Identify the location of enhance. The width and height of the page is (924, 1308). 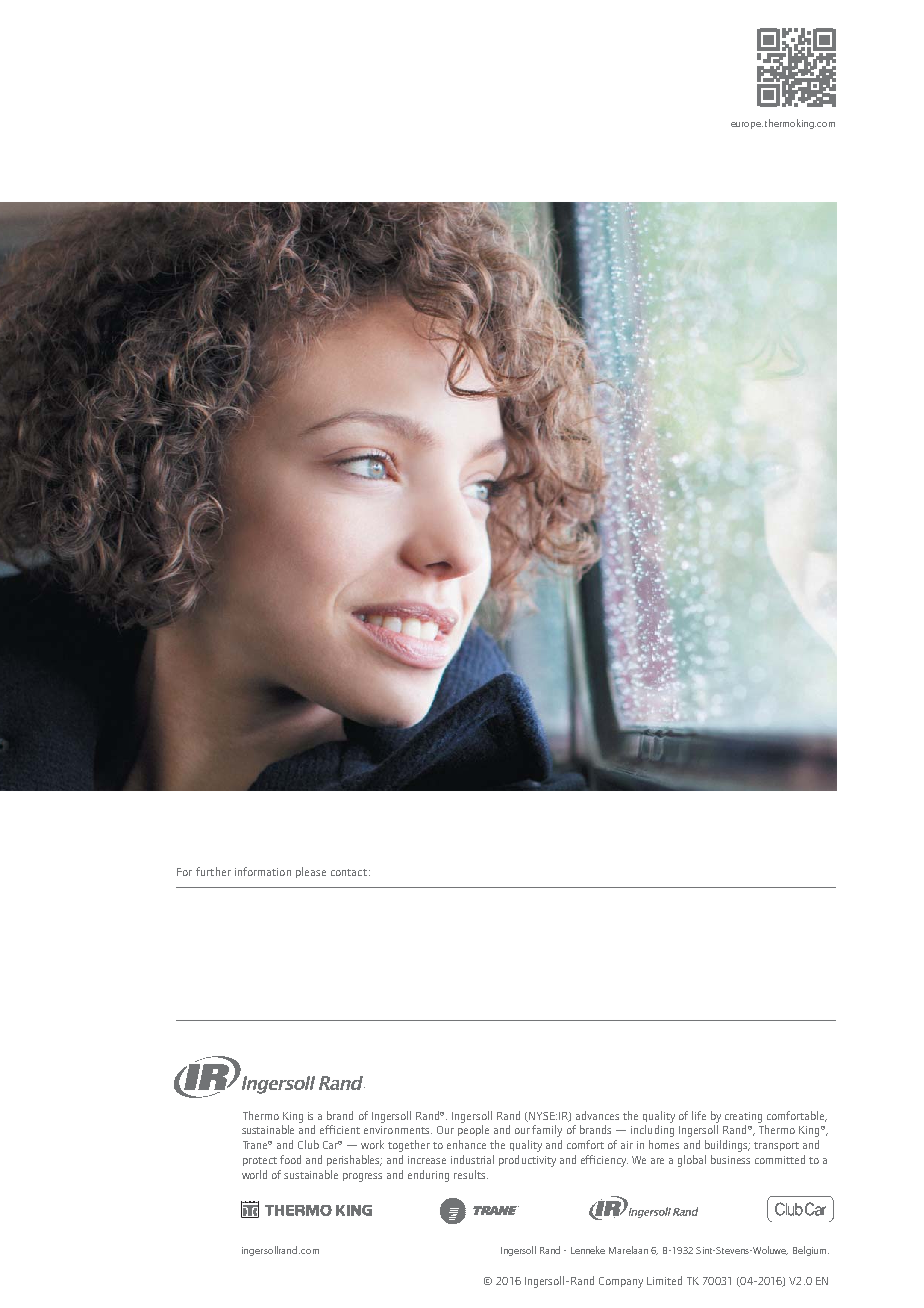
(466, 1144).
